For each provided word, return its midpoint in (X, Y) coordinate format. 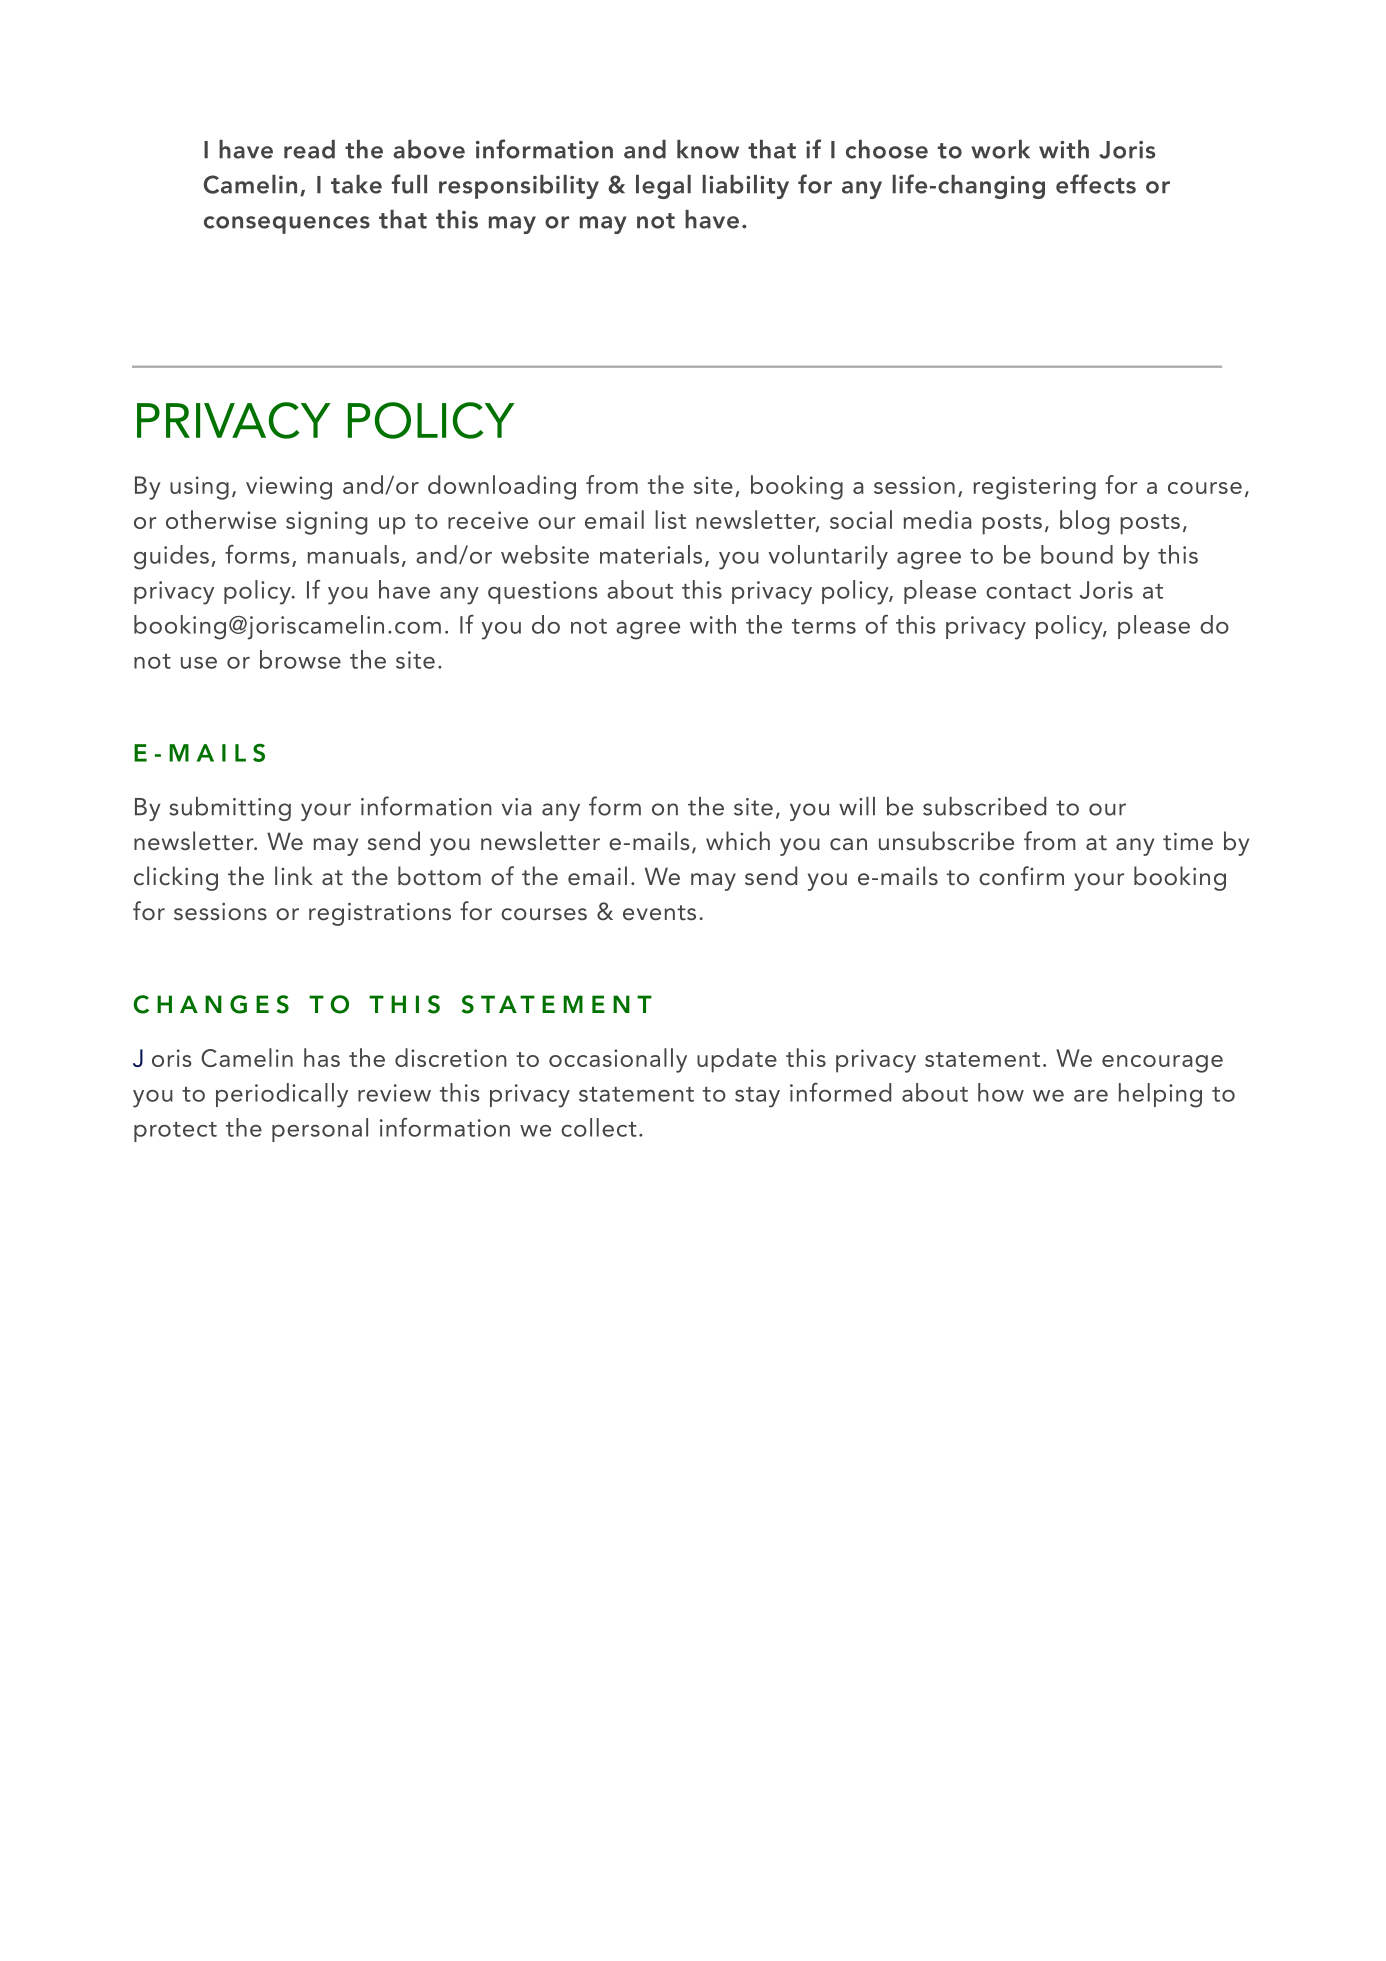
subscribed (984, 806)
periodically (282, 1095)
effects (1096, 184)
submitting (230, 809)
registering (1035, 488)
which (738, 841)
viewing (289, 488)
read (309, 149)
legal (663, 187)
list (670, 519)
